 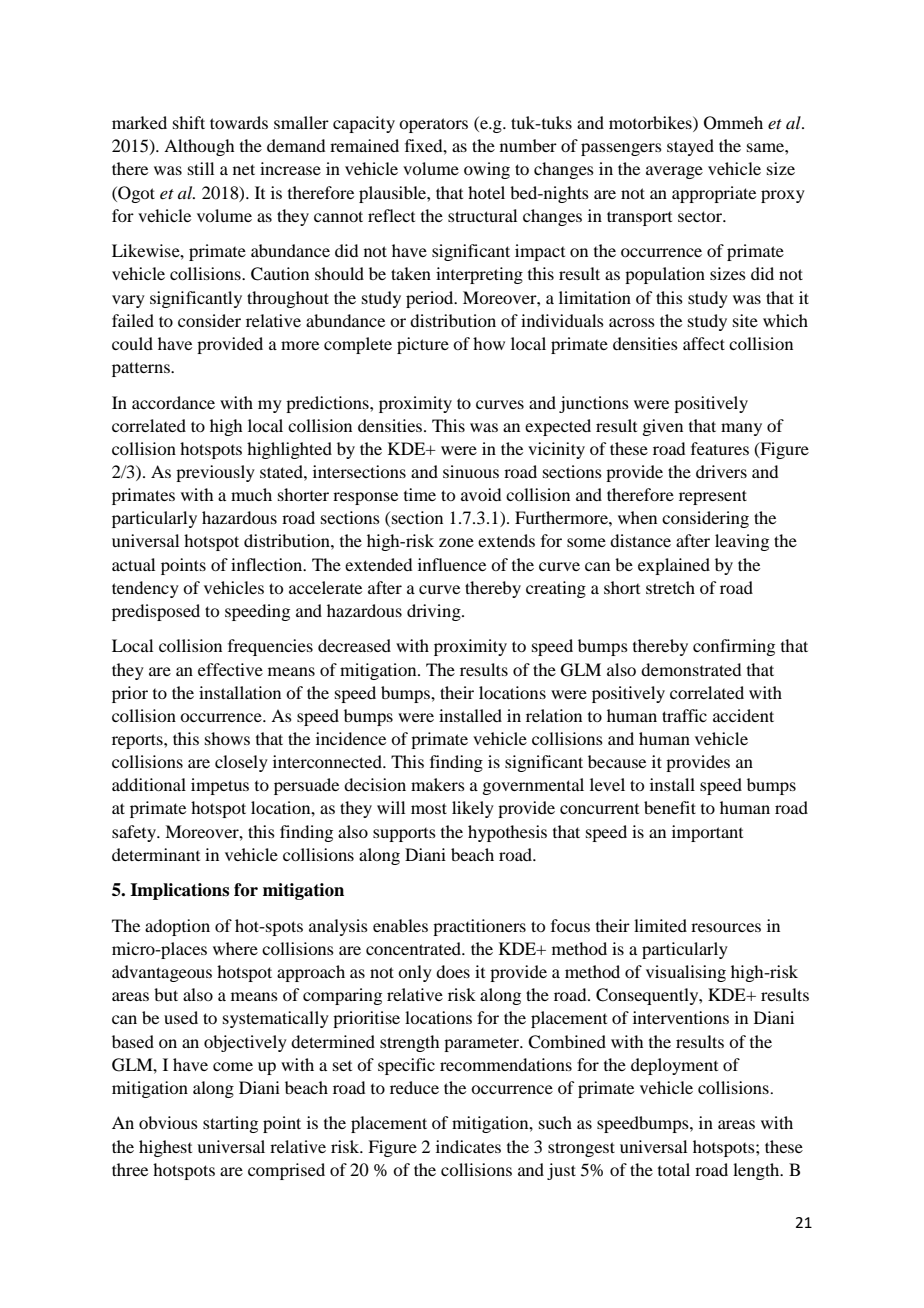 What do you see at coordinates (690, 147) in the document?
I see `stayed` at bounding box center [690, 147].
